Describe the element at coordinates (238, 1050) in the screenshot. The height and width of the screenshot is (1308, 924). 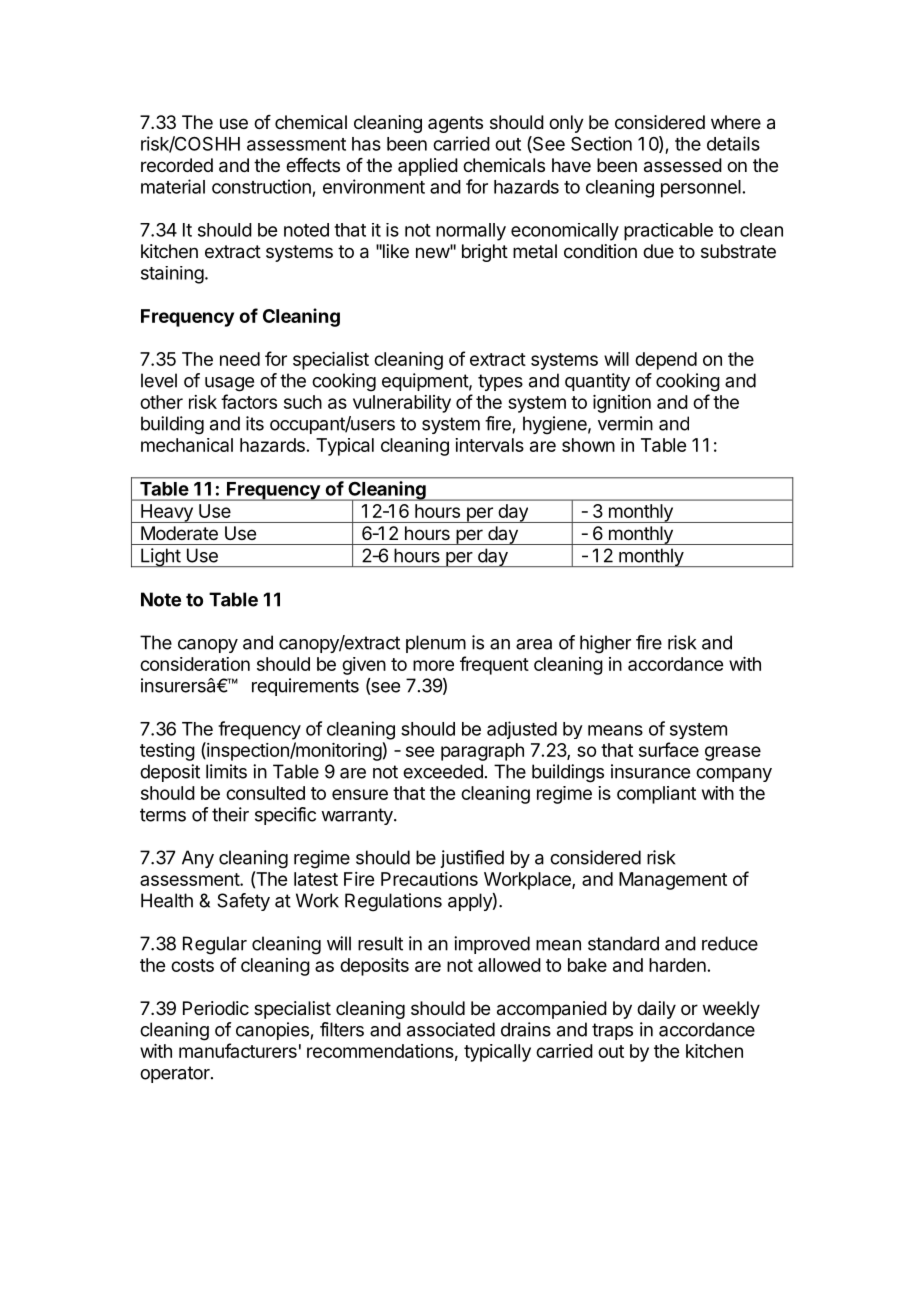
I see `manufacturers` at that location.
